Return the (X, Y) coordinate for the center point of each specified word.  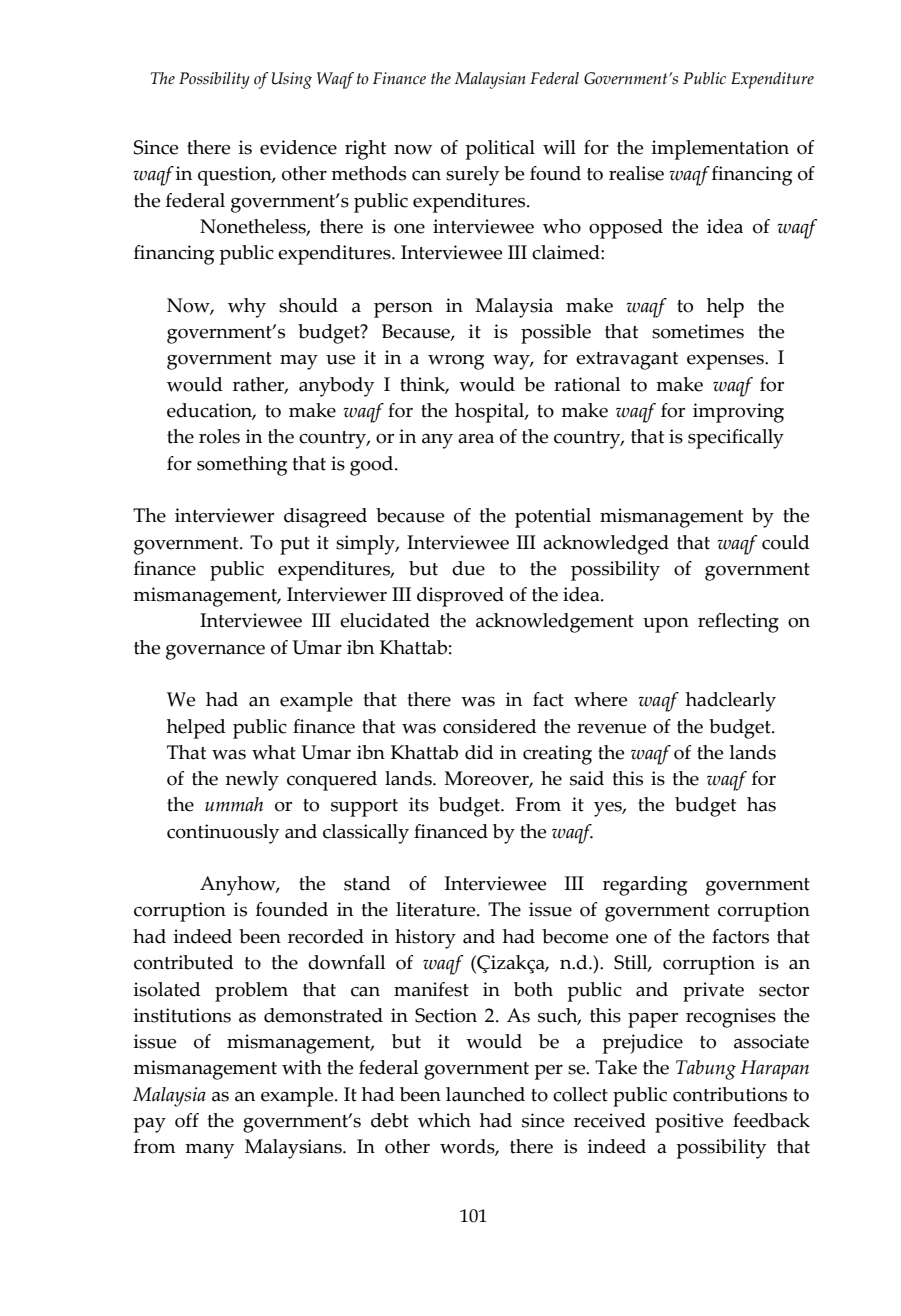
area (476, 439)
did (479, 752)
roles (219, 436)
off (187, 1120)
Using (292, 80)
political (500, 150)
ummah (234, 804)
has (761, 804)
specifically (736, 439)
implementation (720, 150)
